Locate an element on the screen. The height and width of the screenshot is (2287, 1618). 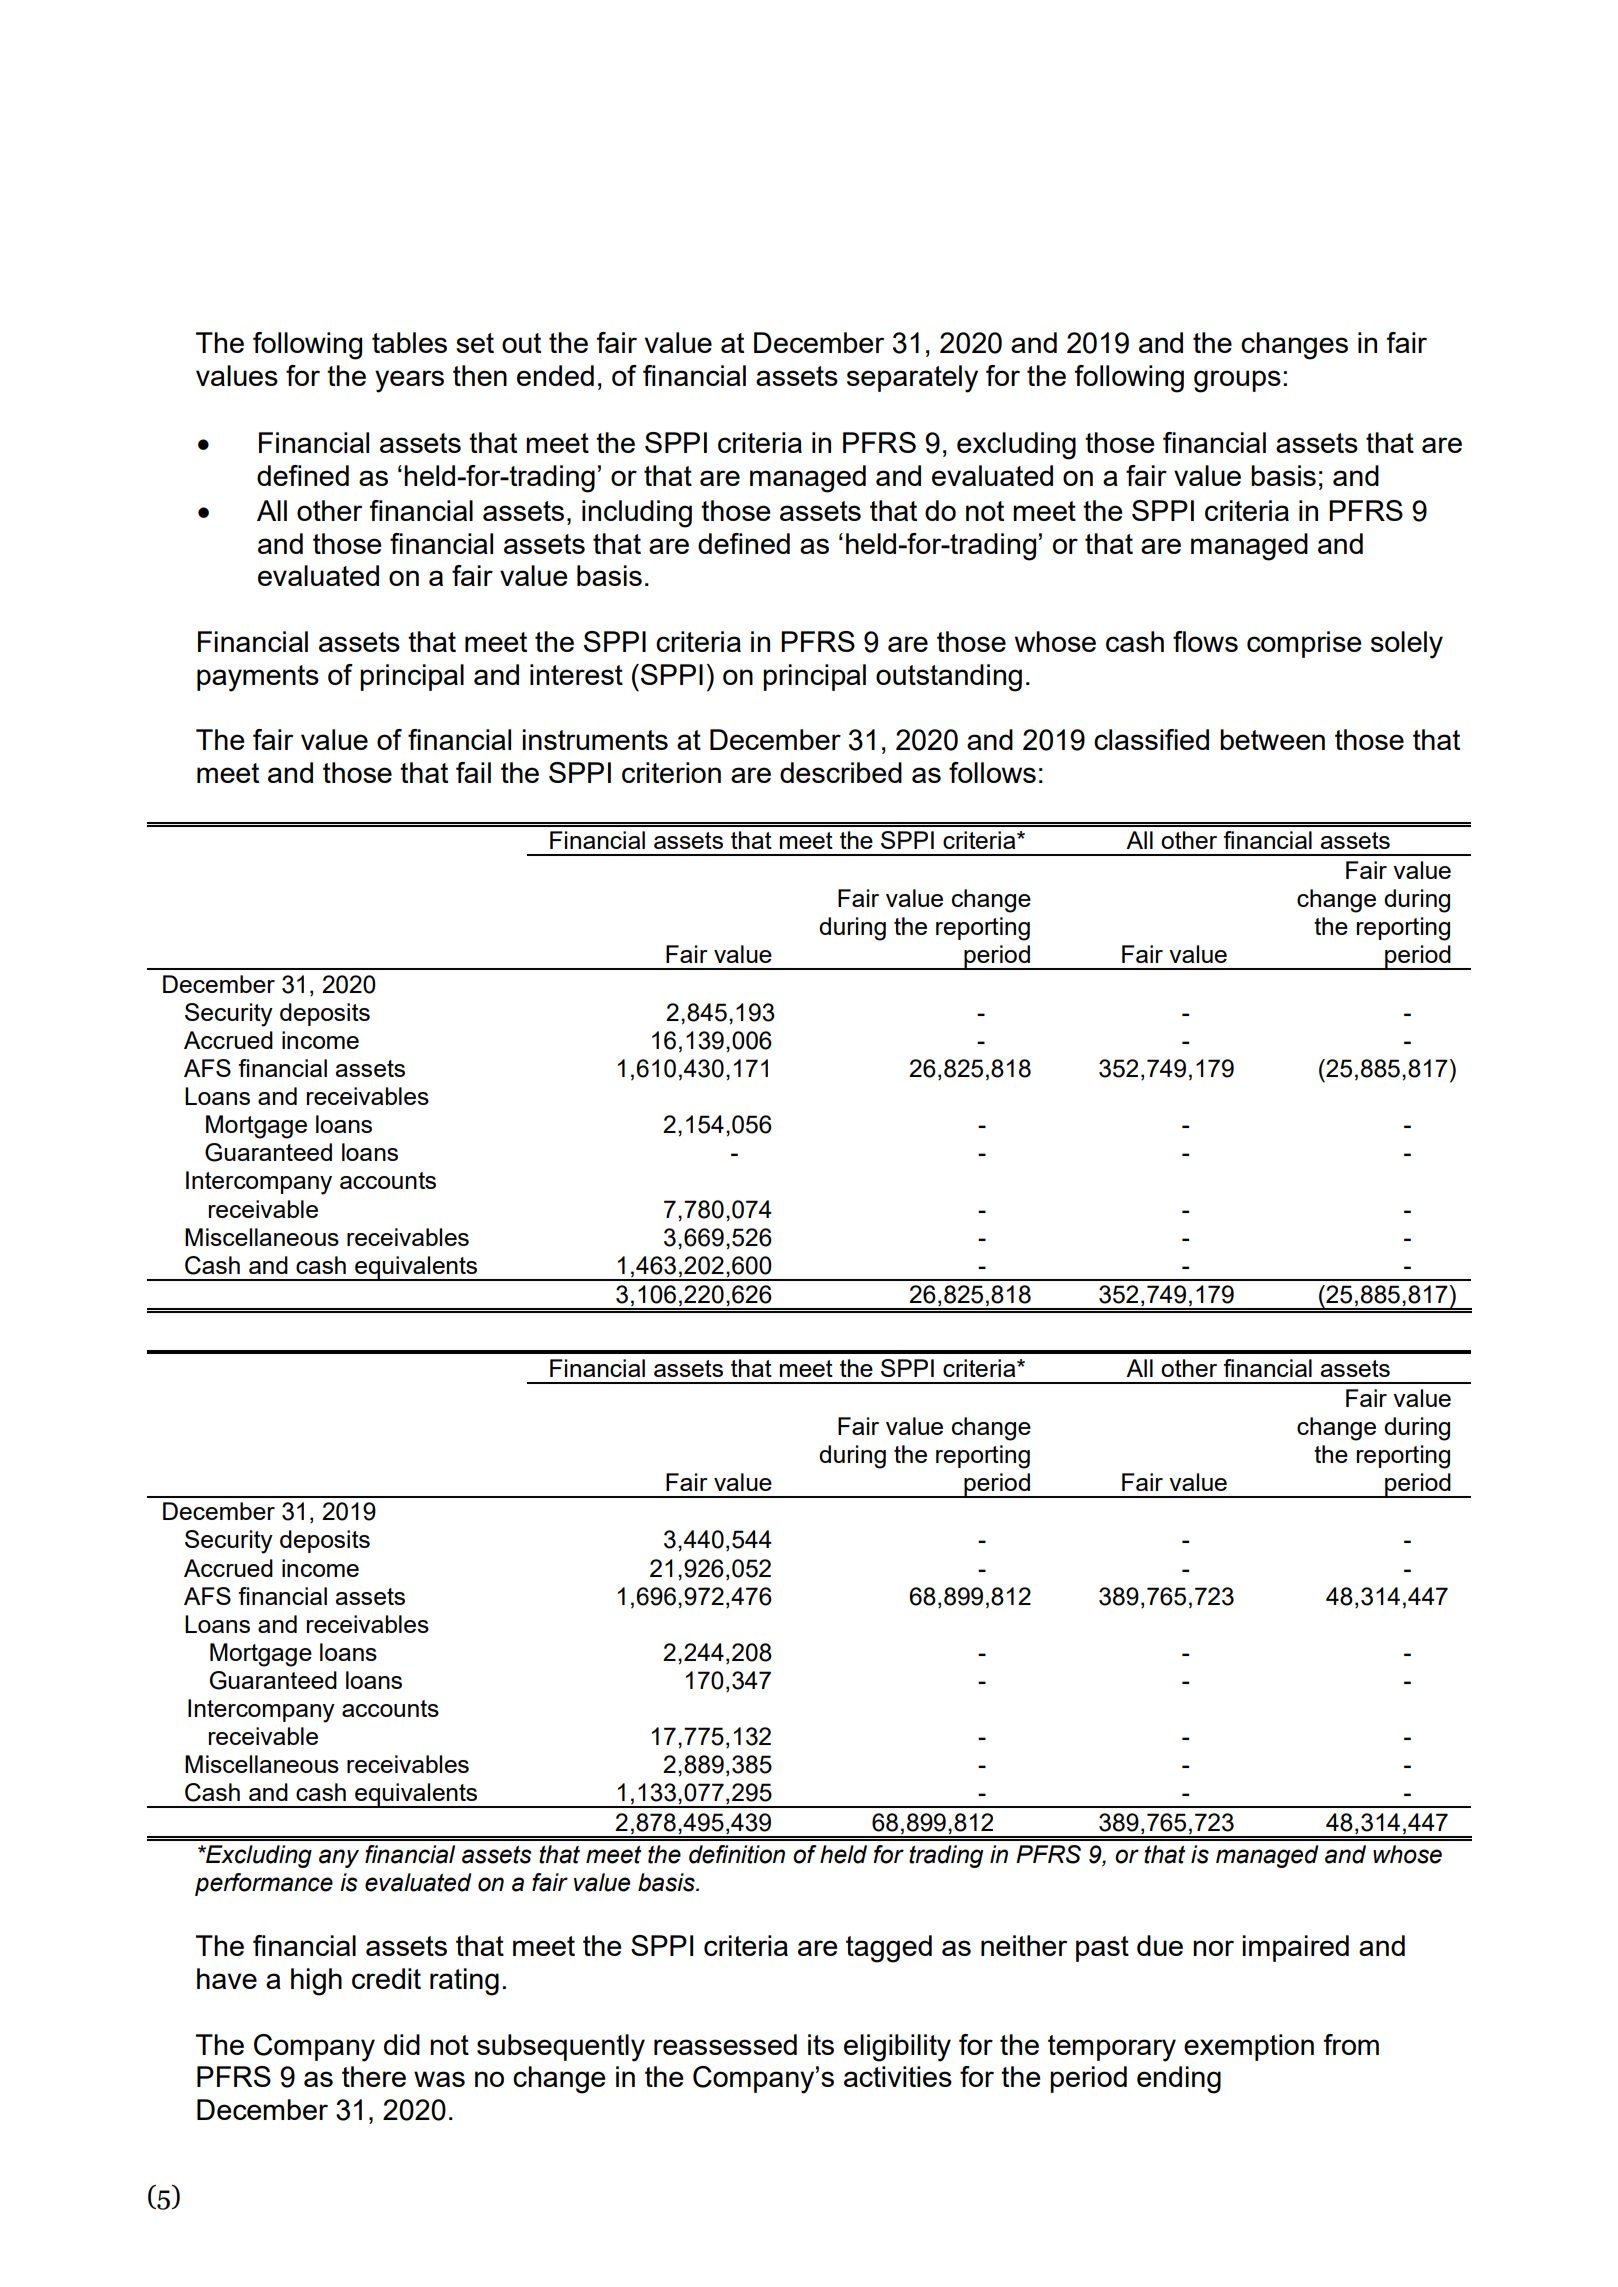
impaired is located at coordinates (1295, 1948).
